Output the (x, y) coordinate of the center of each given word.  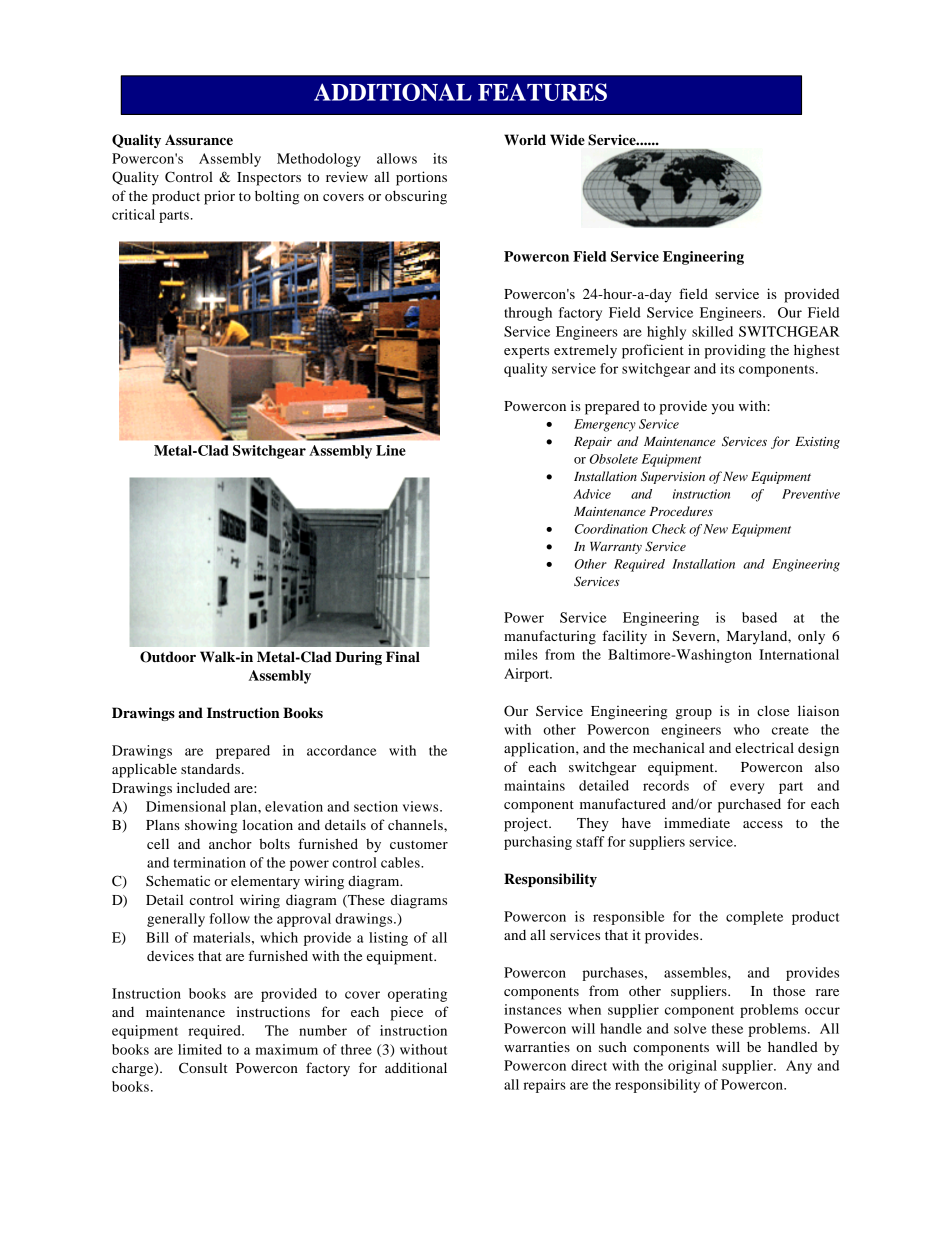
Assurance (199, 140)
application (540, 749)
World (525, 139)
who (747, 729)
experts (526, 352)
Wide (567, 140)
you (723, 409)
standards (210, 768)
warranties (537, 1046)
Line (391, 450)
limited (200, 1049)
